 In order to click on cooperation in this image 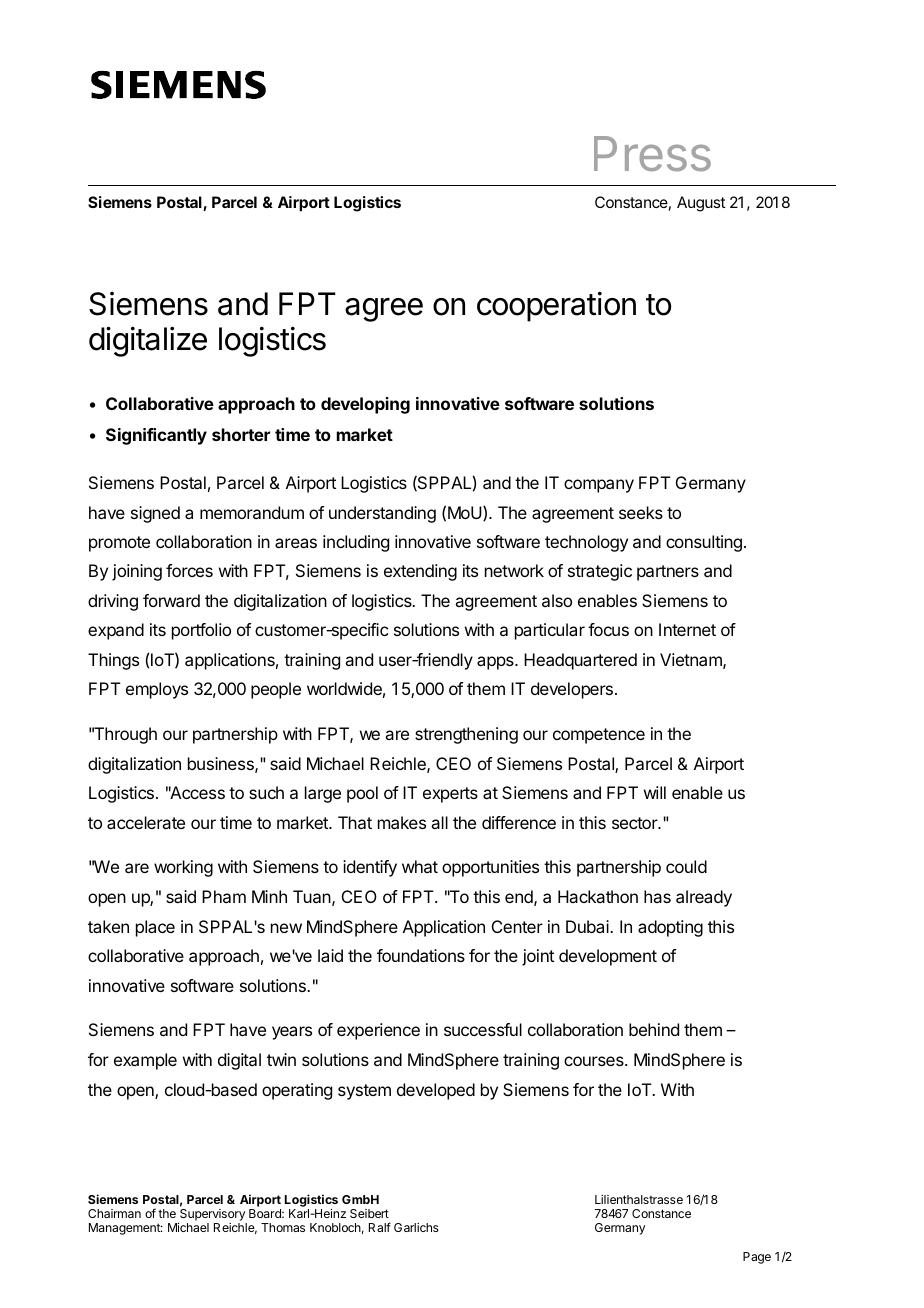, I will do `click(556, 307)`.
